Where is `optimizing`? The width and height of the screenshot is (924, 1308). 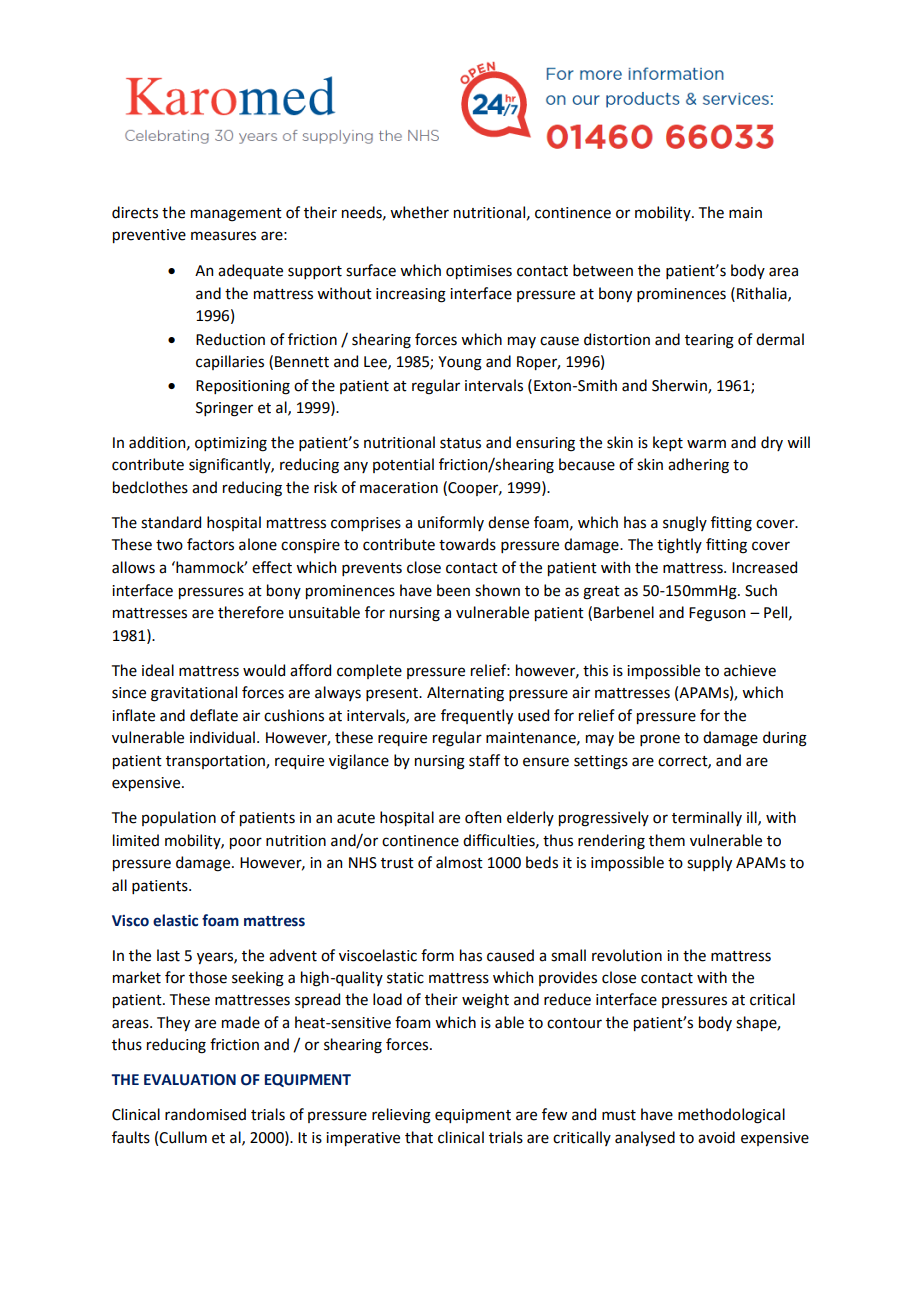
optimizing is located at coordinates (231, 444).
